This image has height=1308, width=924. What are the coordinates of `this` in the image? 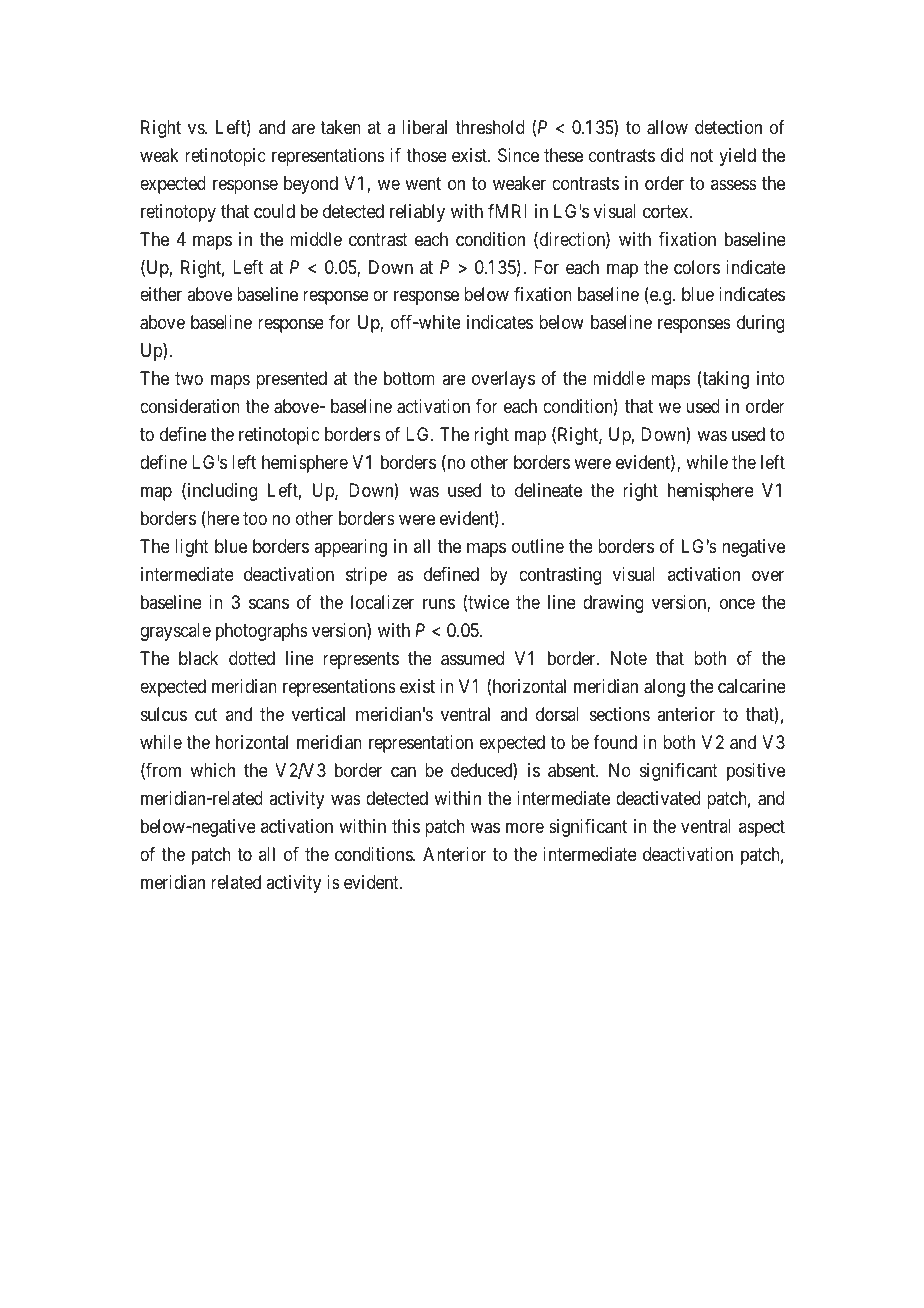 It's located at (406, 826).
